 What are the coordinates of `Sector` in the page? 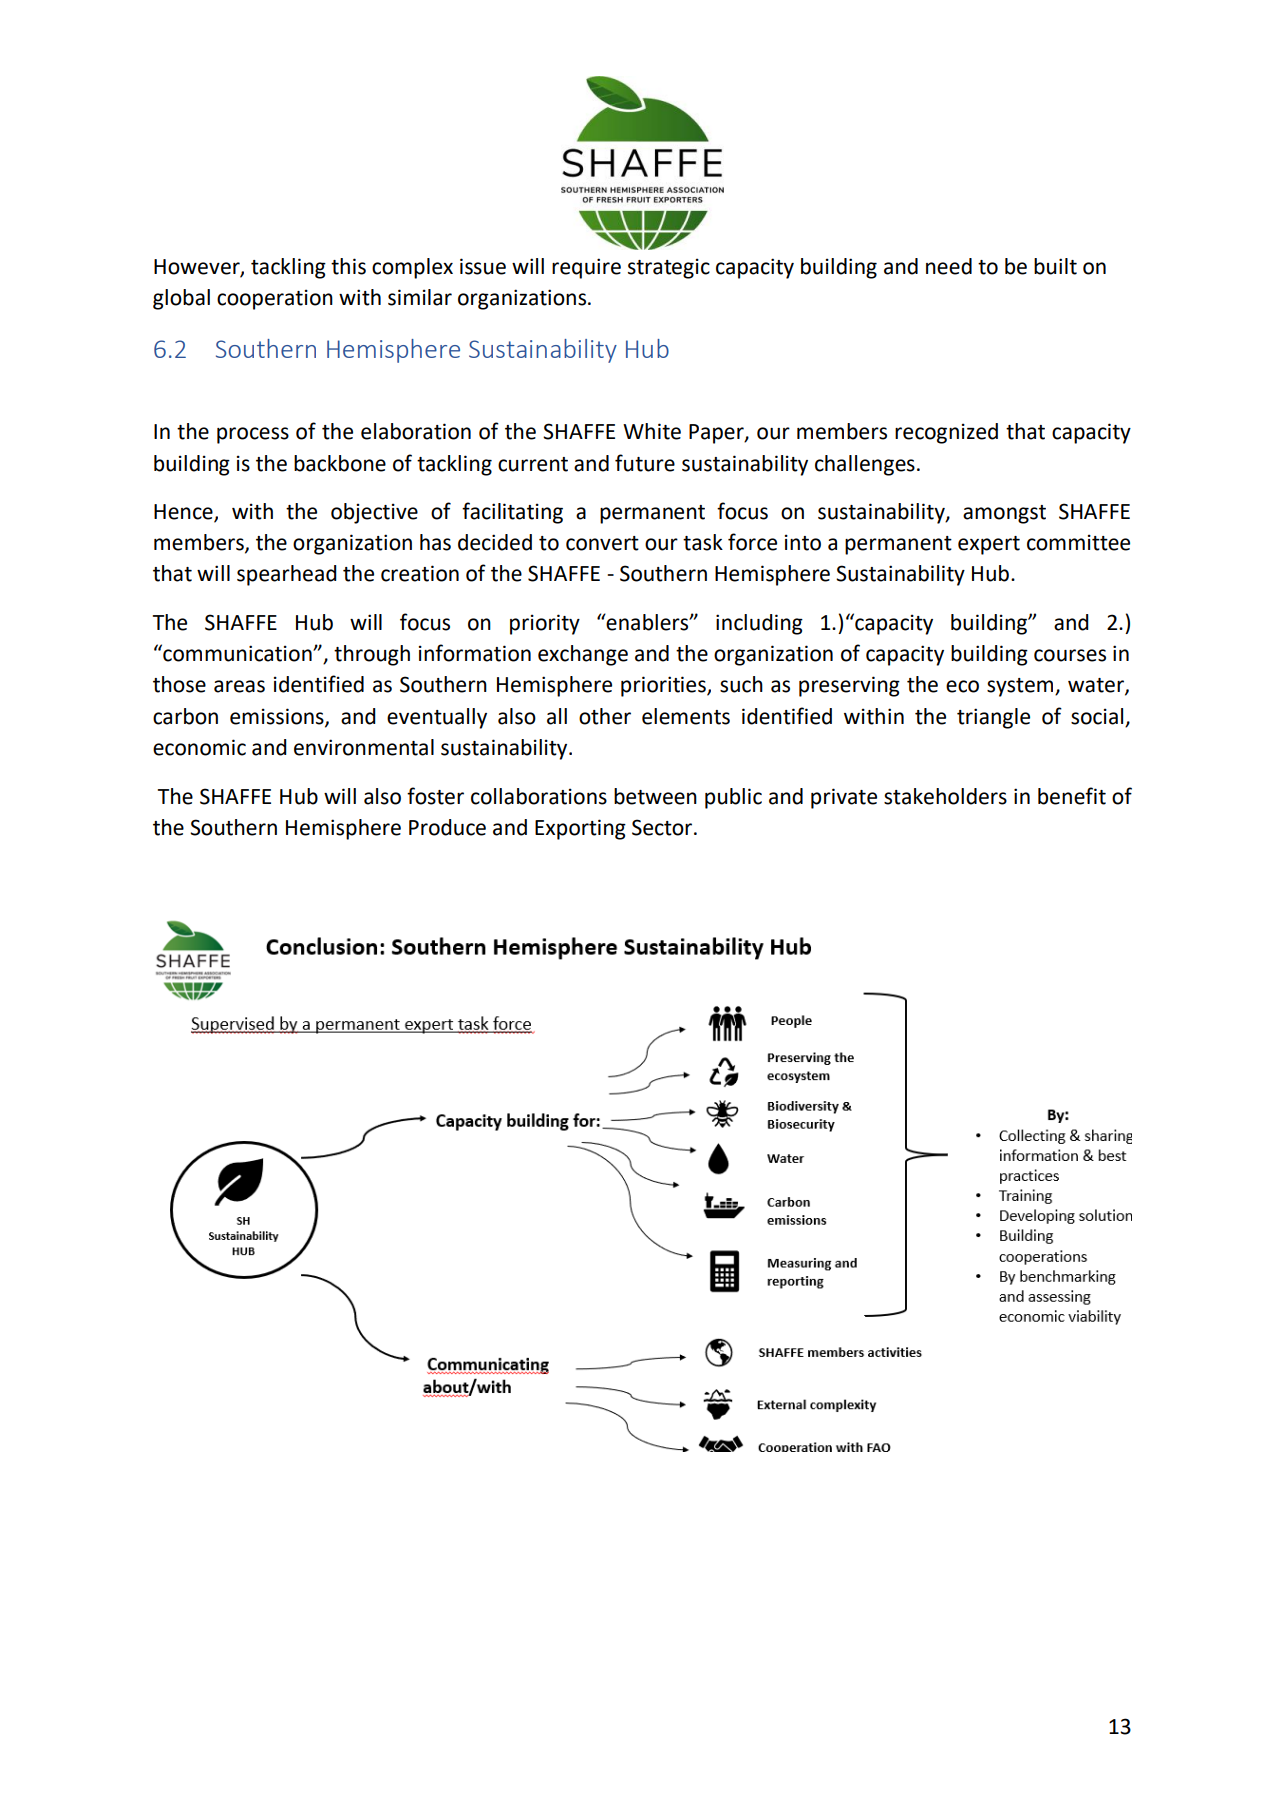 It's located at (663, 827).
